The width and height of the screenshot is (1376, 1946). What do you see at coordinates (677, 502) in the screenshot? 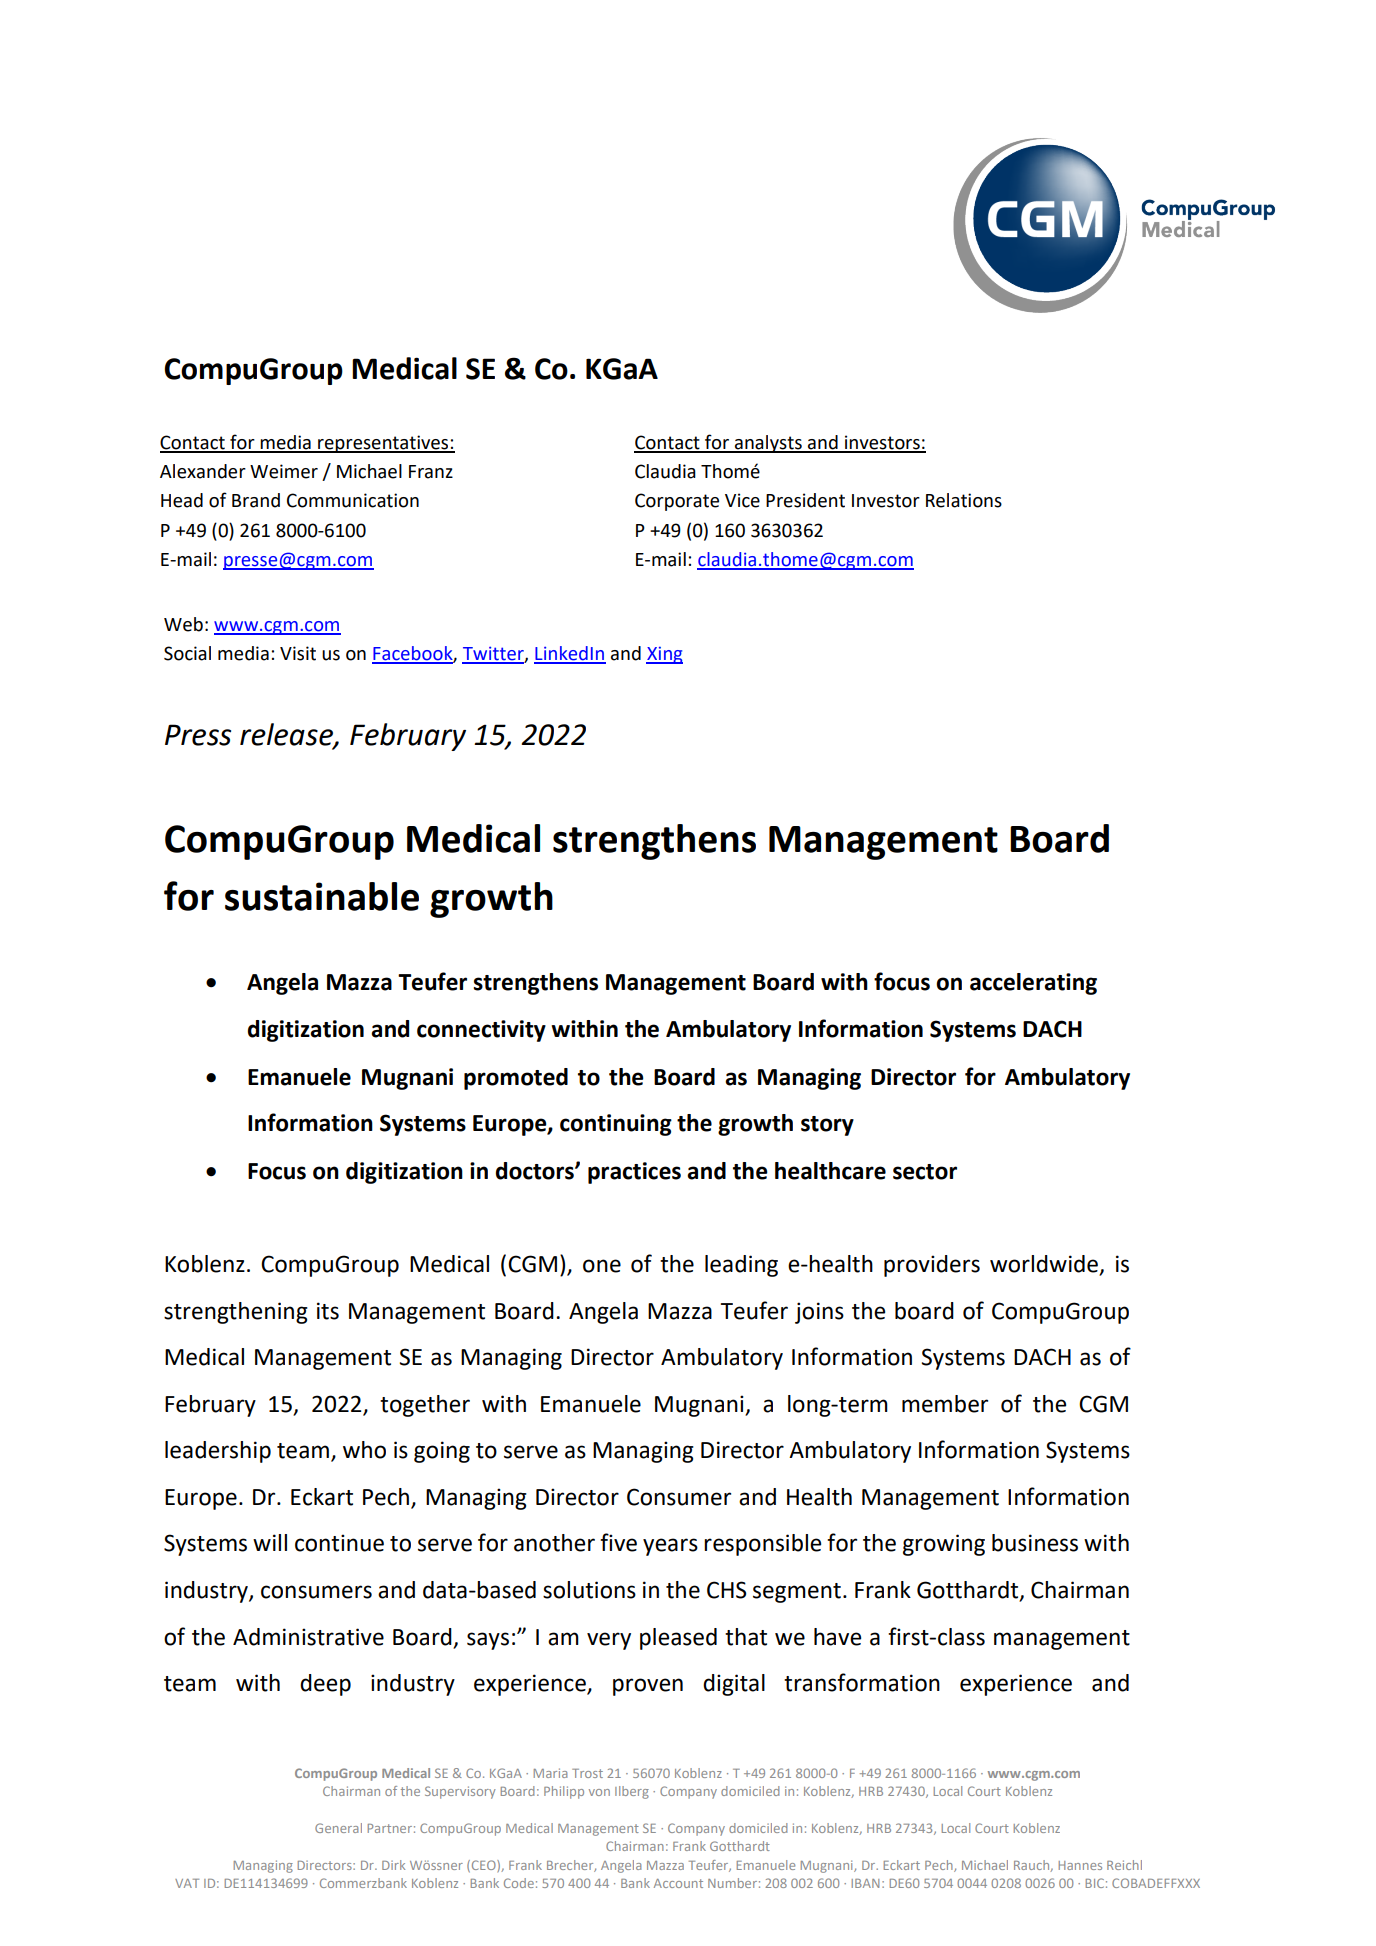
I see `Corporate` at bounding box center [677, 502].
